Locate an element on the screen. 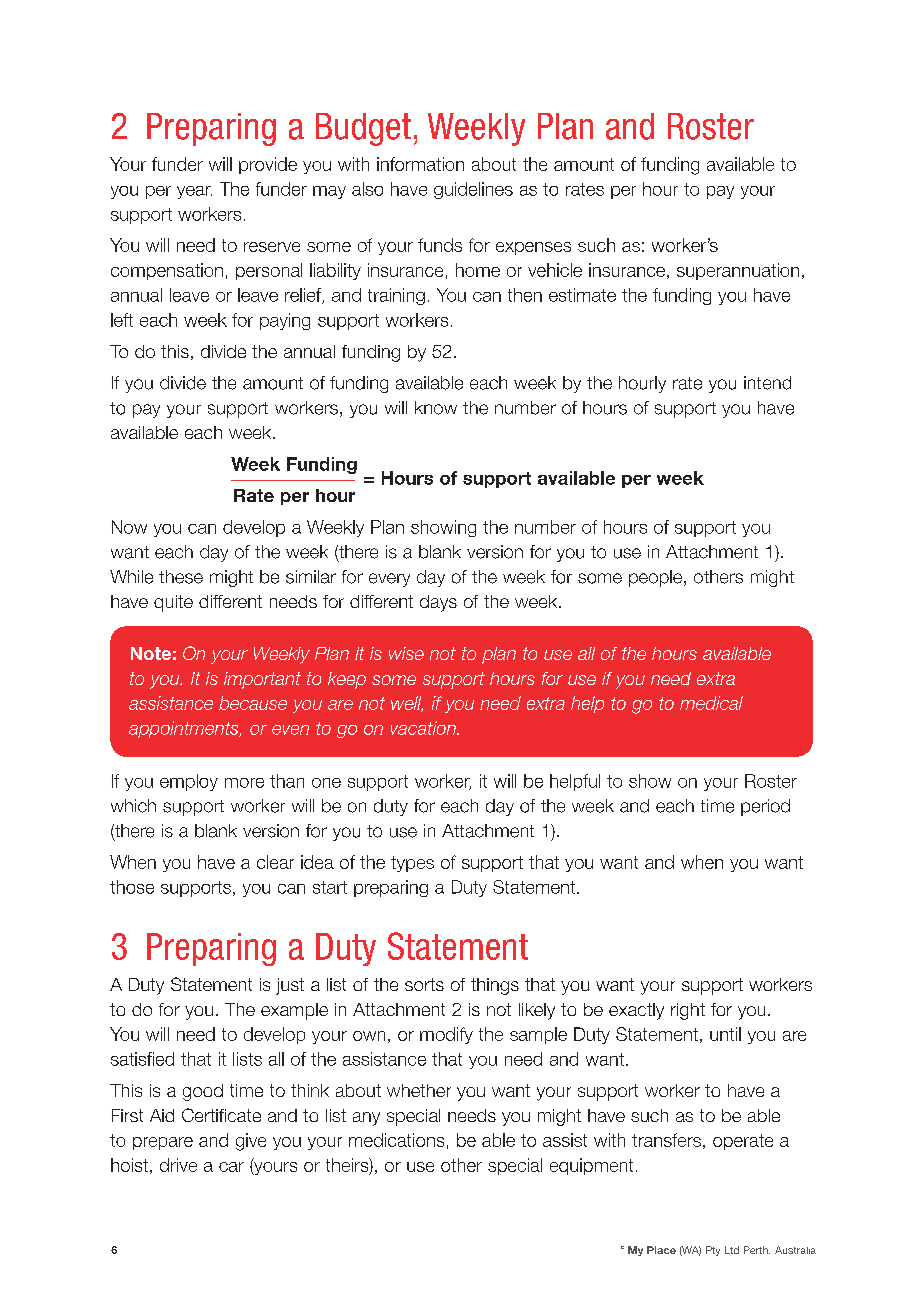 The image size is (924, 1308). types is located at coordinates (412, 864).
